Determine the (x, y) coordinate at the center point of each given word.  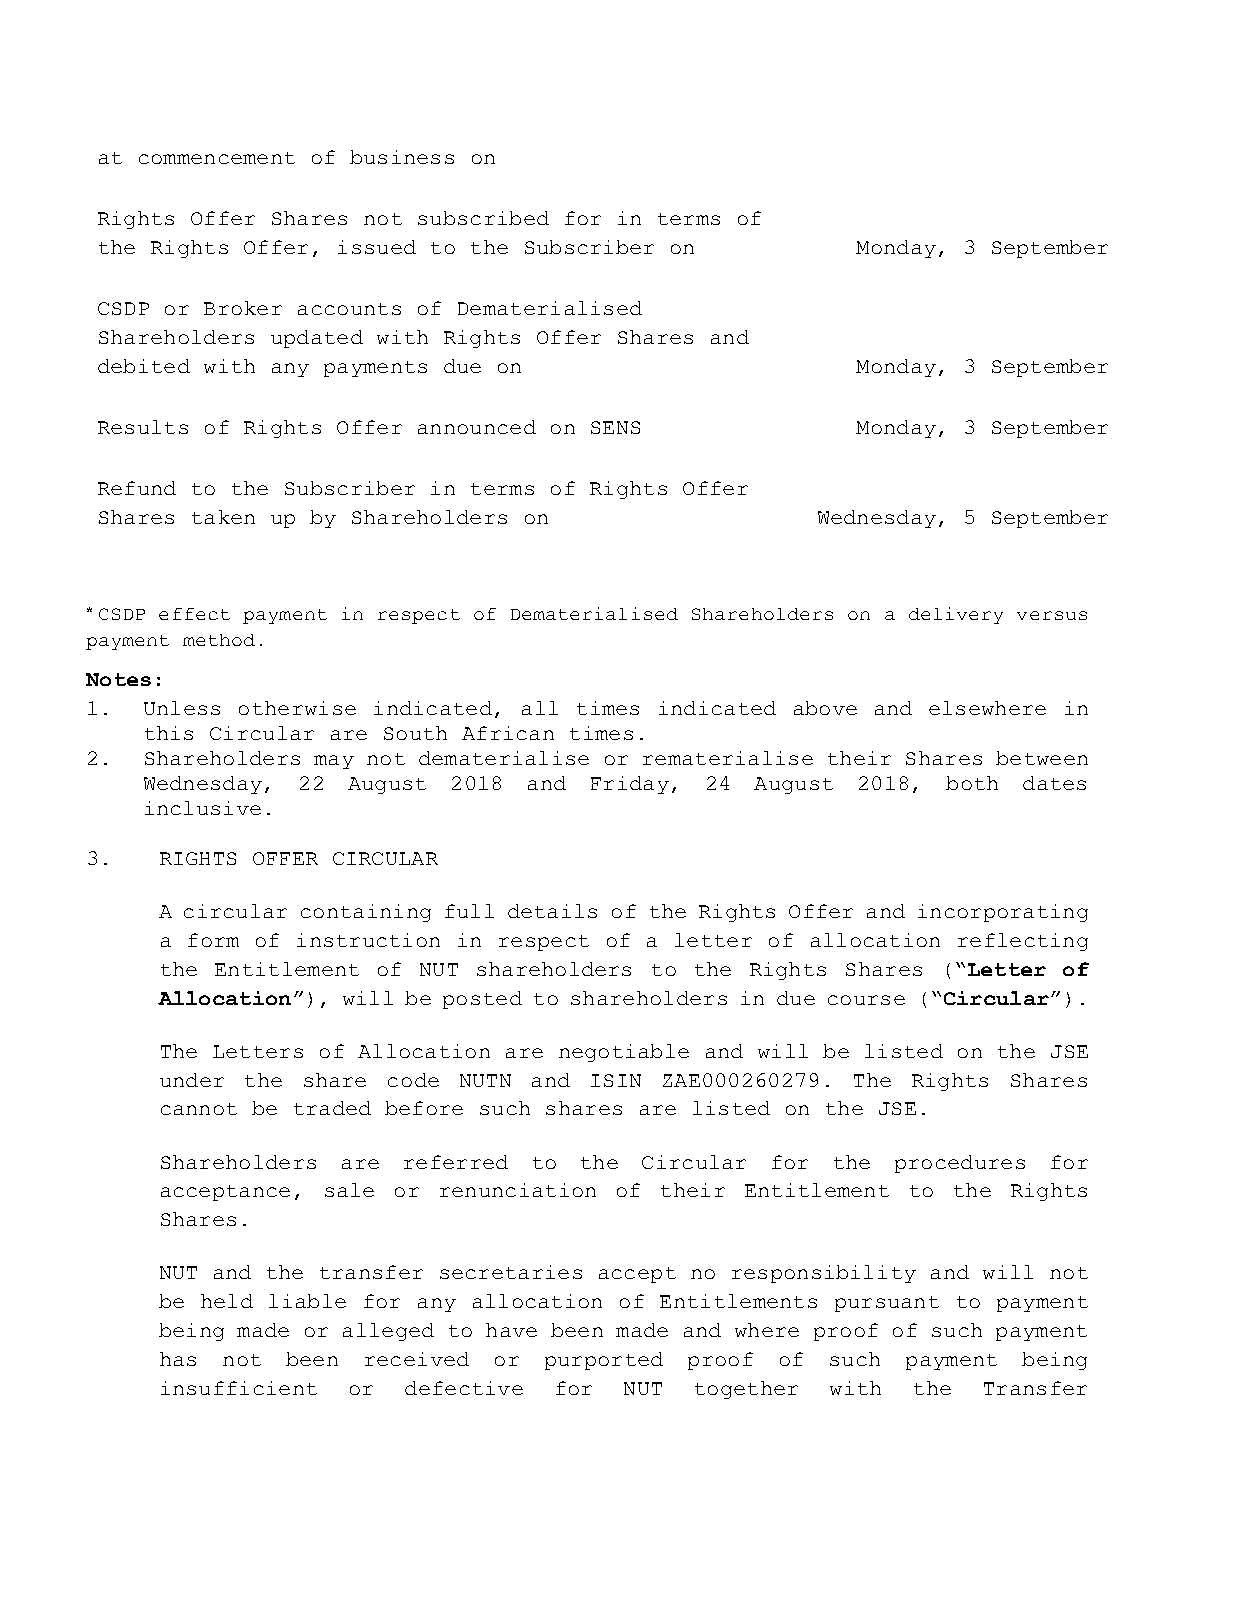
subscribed (483, 218)
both (972, 783)
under (192, 1080)
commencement (217, 158)
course (866, 1000)
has (178, 1359)
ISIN (616, 1080)
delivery (956, 615)
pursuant (887, 1304)
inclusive (203, 808)
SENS (615, 427)
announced (477, 427)
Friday (630, 785)
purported (604, 1361)
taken (223, 517)
